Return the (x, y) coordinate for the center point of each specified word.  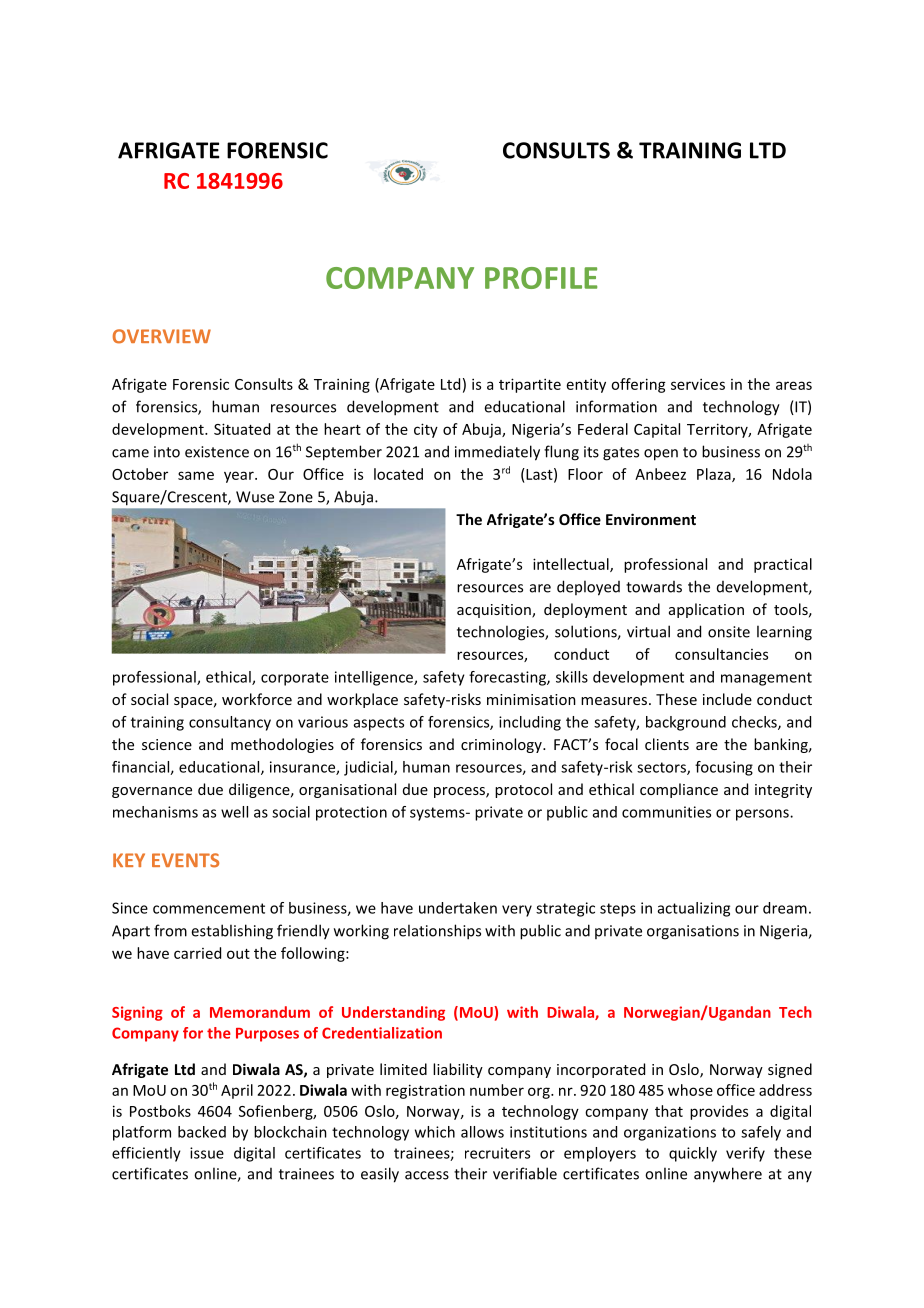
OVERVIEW (162, 336)
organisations (693, 932)
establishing (232, 932)
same (196, 475)
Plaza (715, 475)
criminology (502, 745)
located (398, 474)
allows (482, 1132)
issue (207, 1153)
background (686, 723)
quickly (693, 1154)
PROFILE (541, 278)
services (698, 384)
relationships (437, 932)
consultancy (230, 723)
